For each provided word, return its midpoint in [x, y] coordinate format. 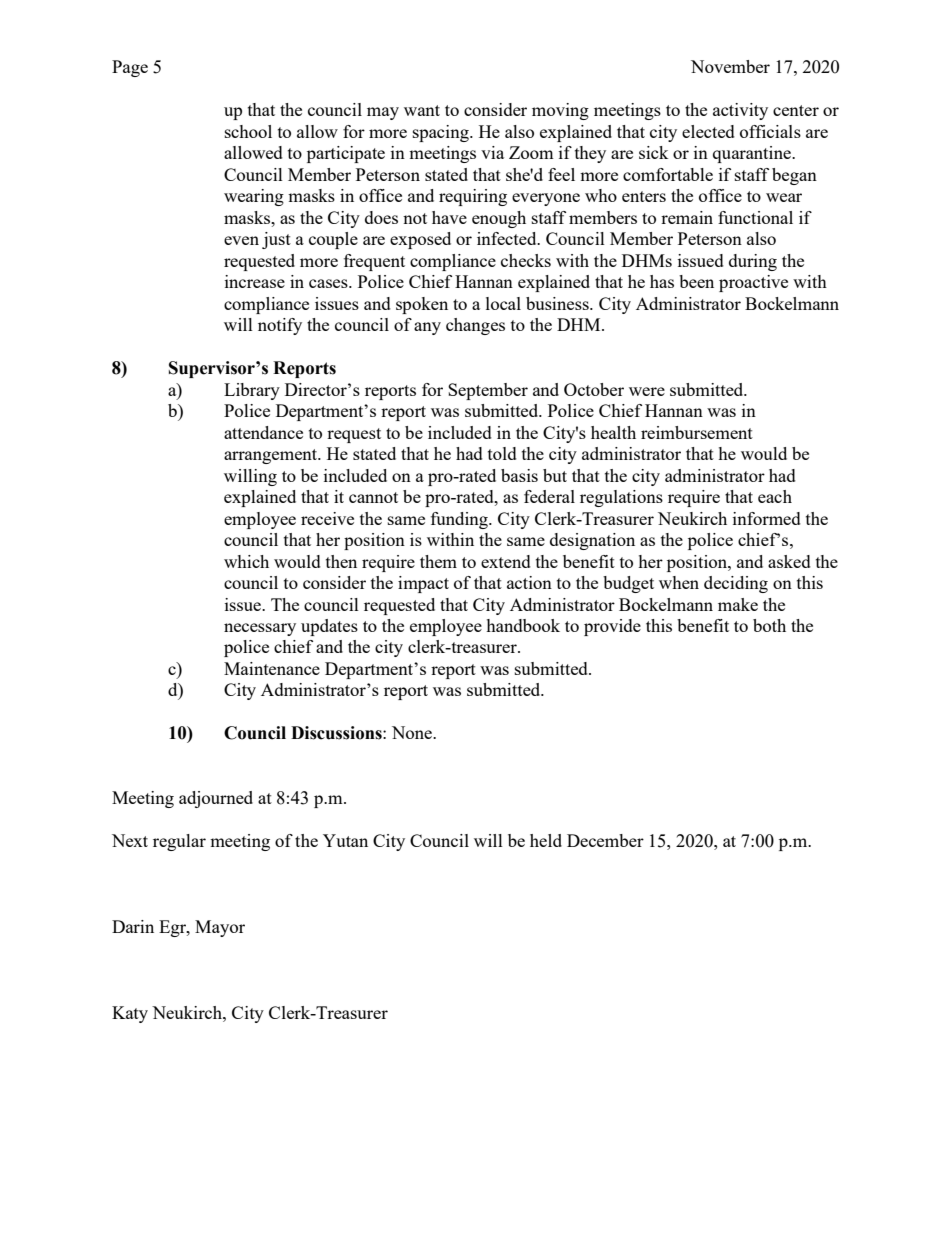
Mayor [220, 928]
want [422, 110]
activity [740, 111]
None [413, 732]
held [546, 840]
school [248, 131]
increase [255, 281]
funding [460, 520]
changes [475, 326]
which [246, 561]
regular [179, 842]
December [605, 840]
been [696, 281]
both [769, 625]
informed [767, 518]
